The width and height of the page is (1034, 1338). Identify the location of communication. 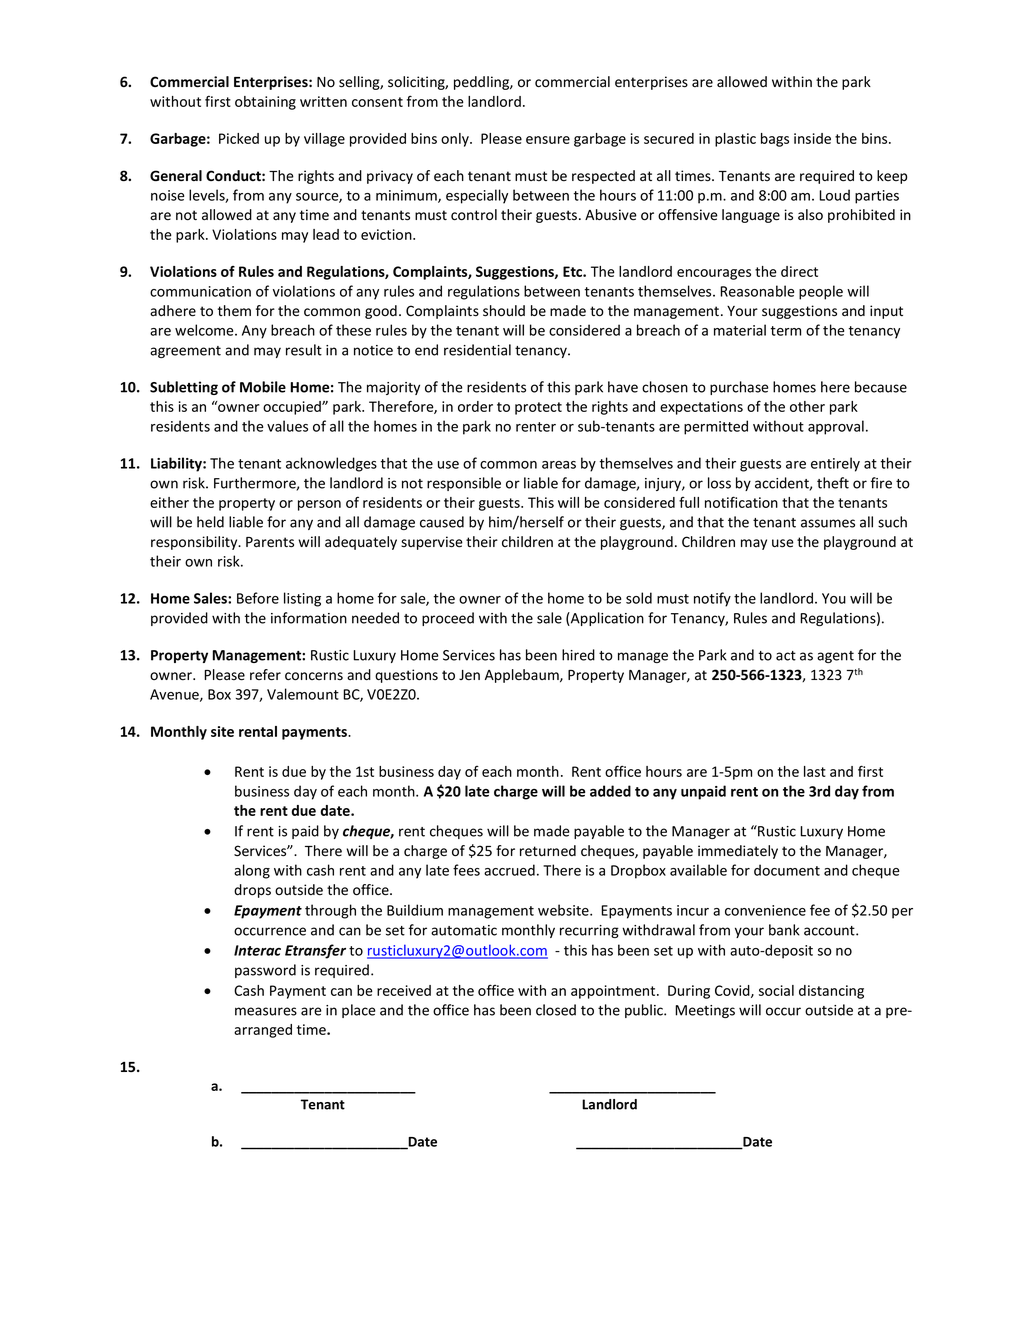
(200, 291).
